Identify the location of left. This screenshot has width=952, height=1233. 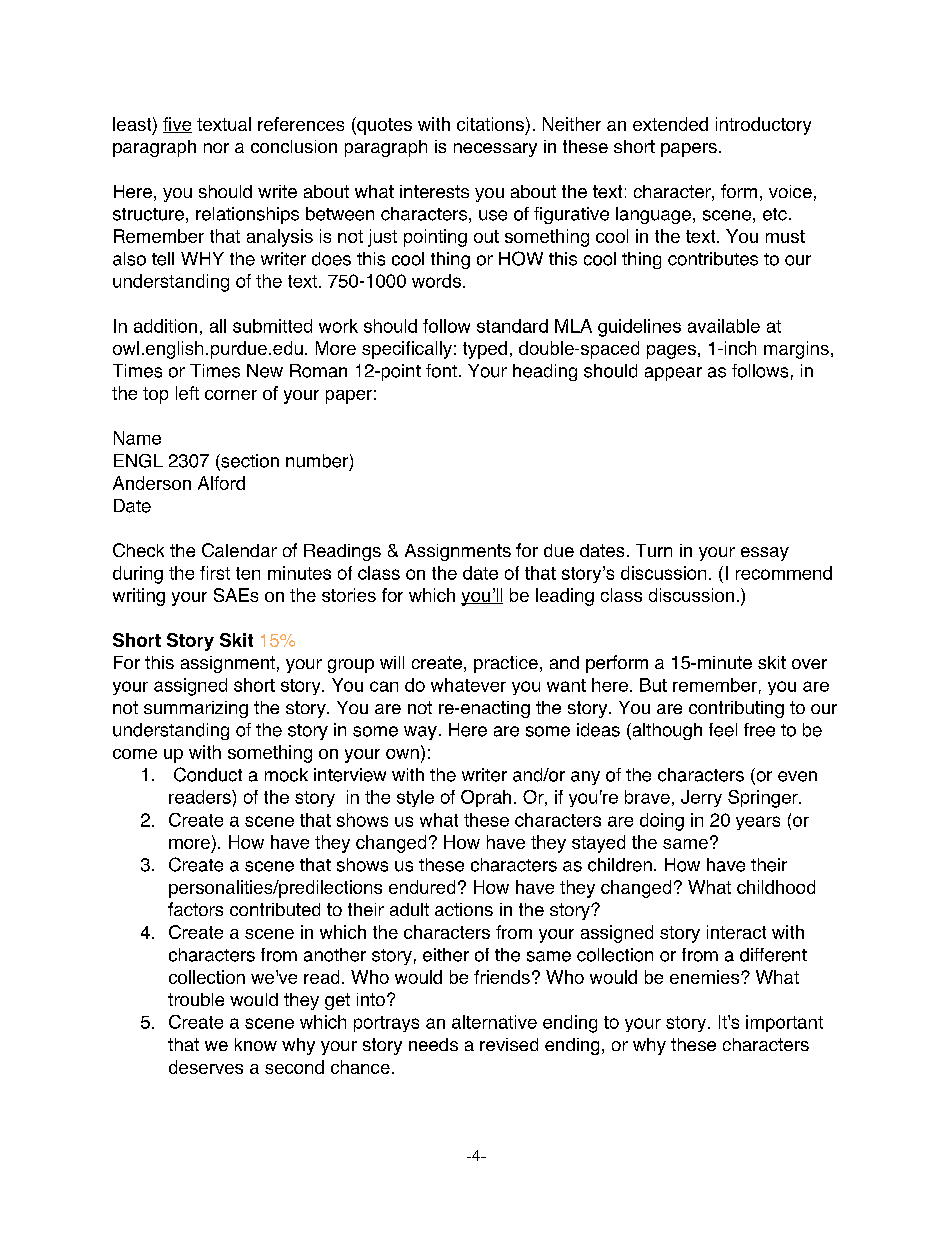
(187, 393).
